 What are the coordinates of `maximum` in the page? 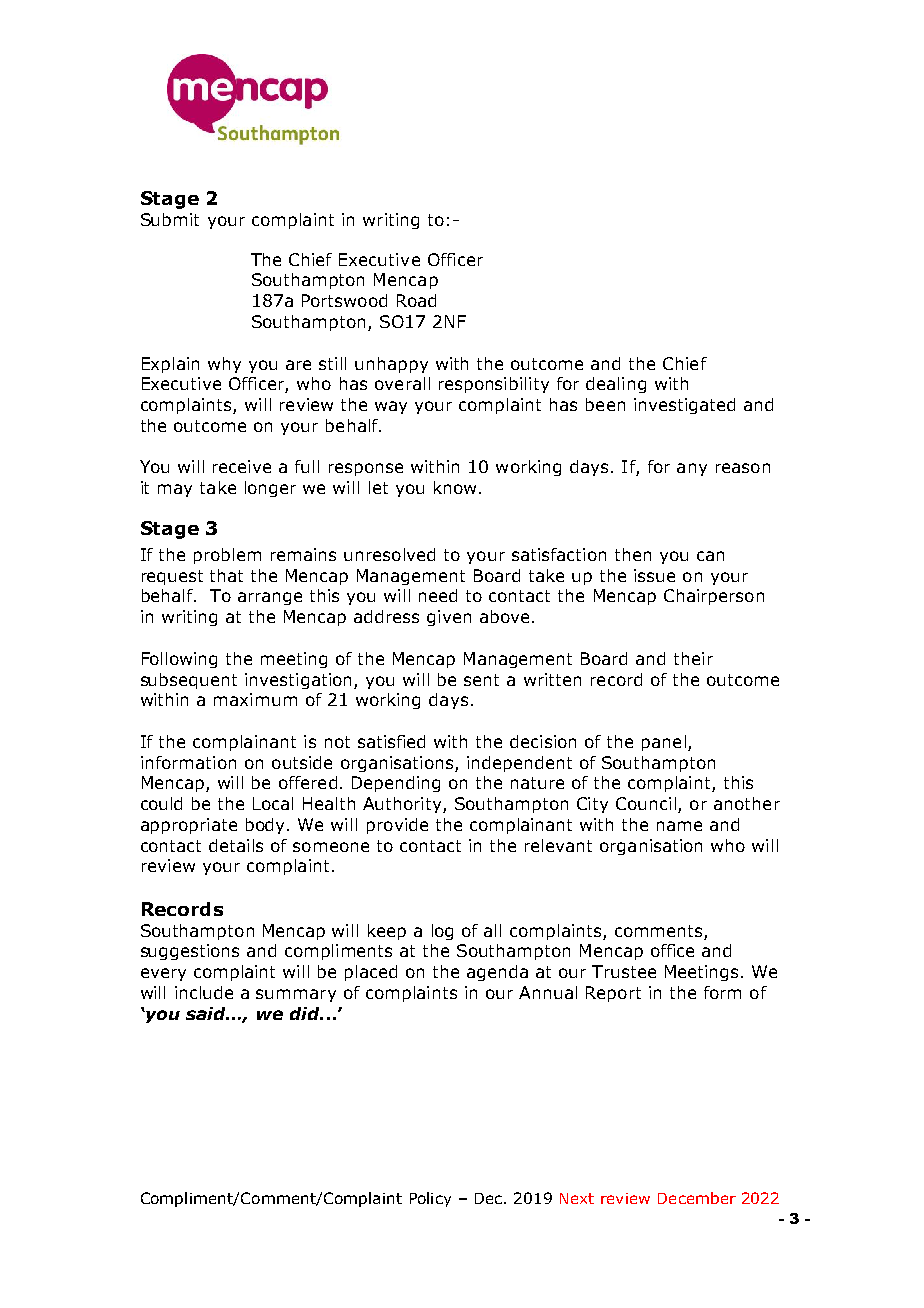 It's located at (255, 699).
